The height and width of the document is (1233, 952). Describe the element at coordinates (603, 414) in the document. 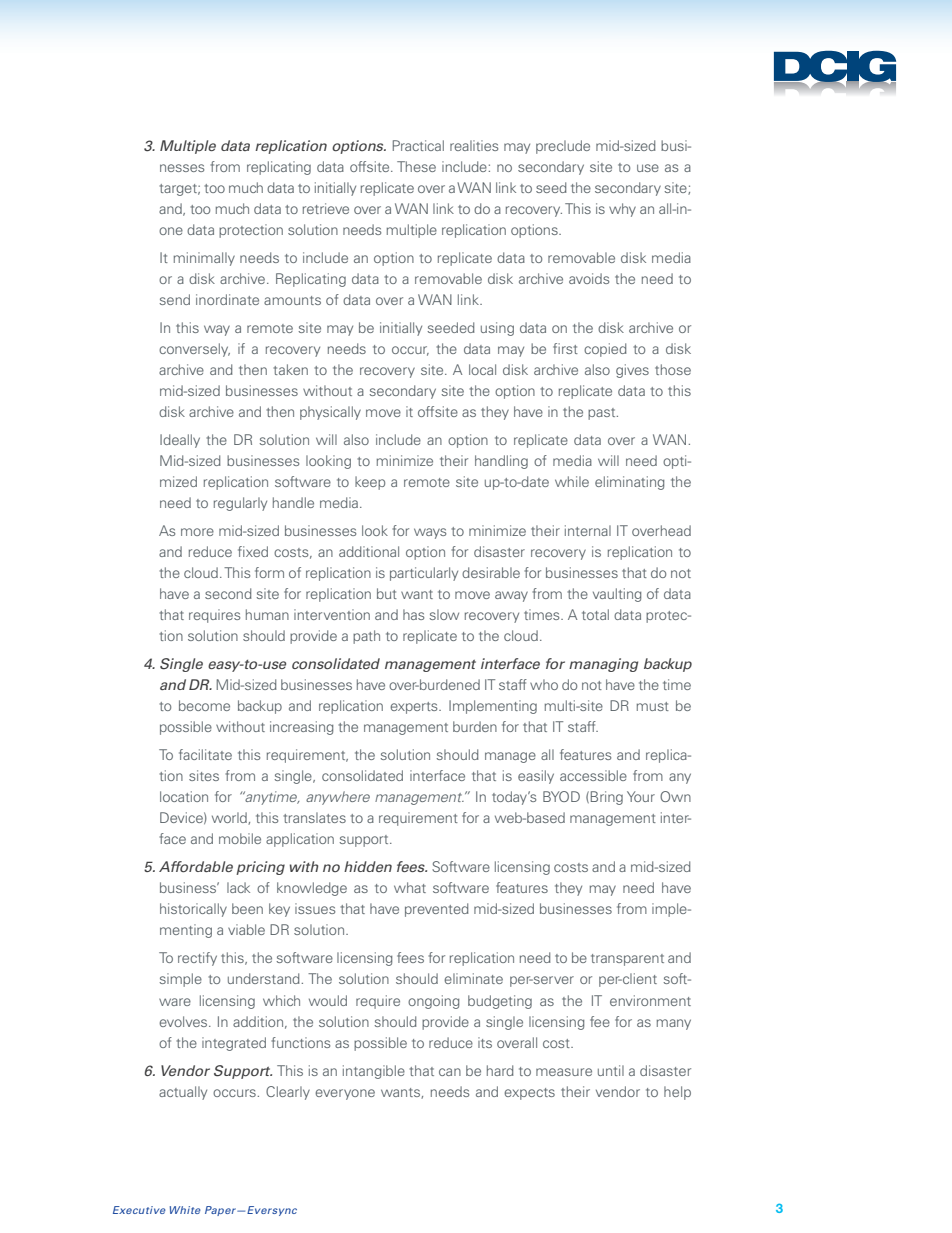

I see `past` at that location.
